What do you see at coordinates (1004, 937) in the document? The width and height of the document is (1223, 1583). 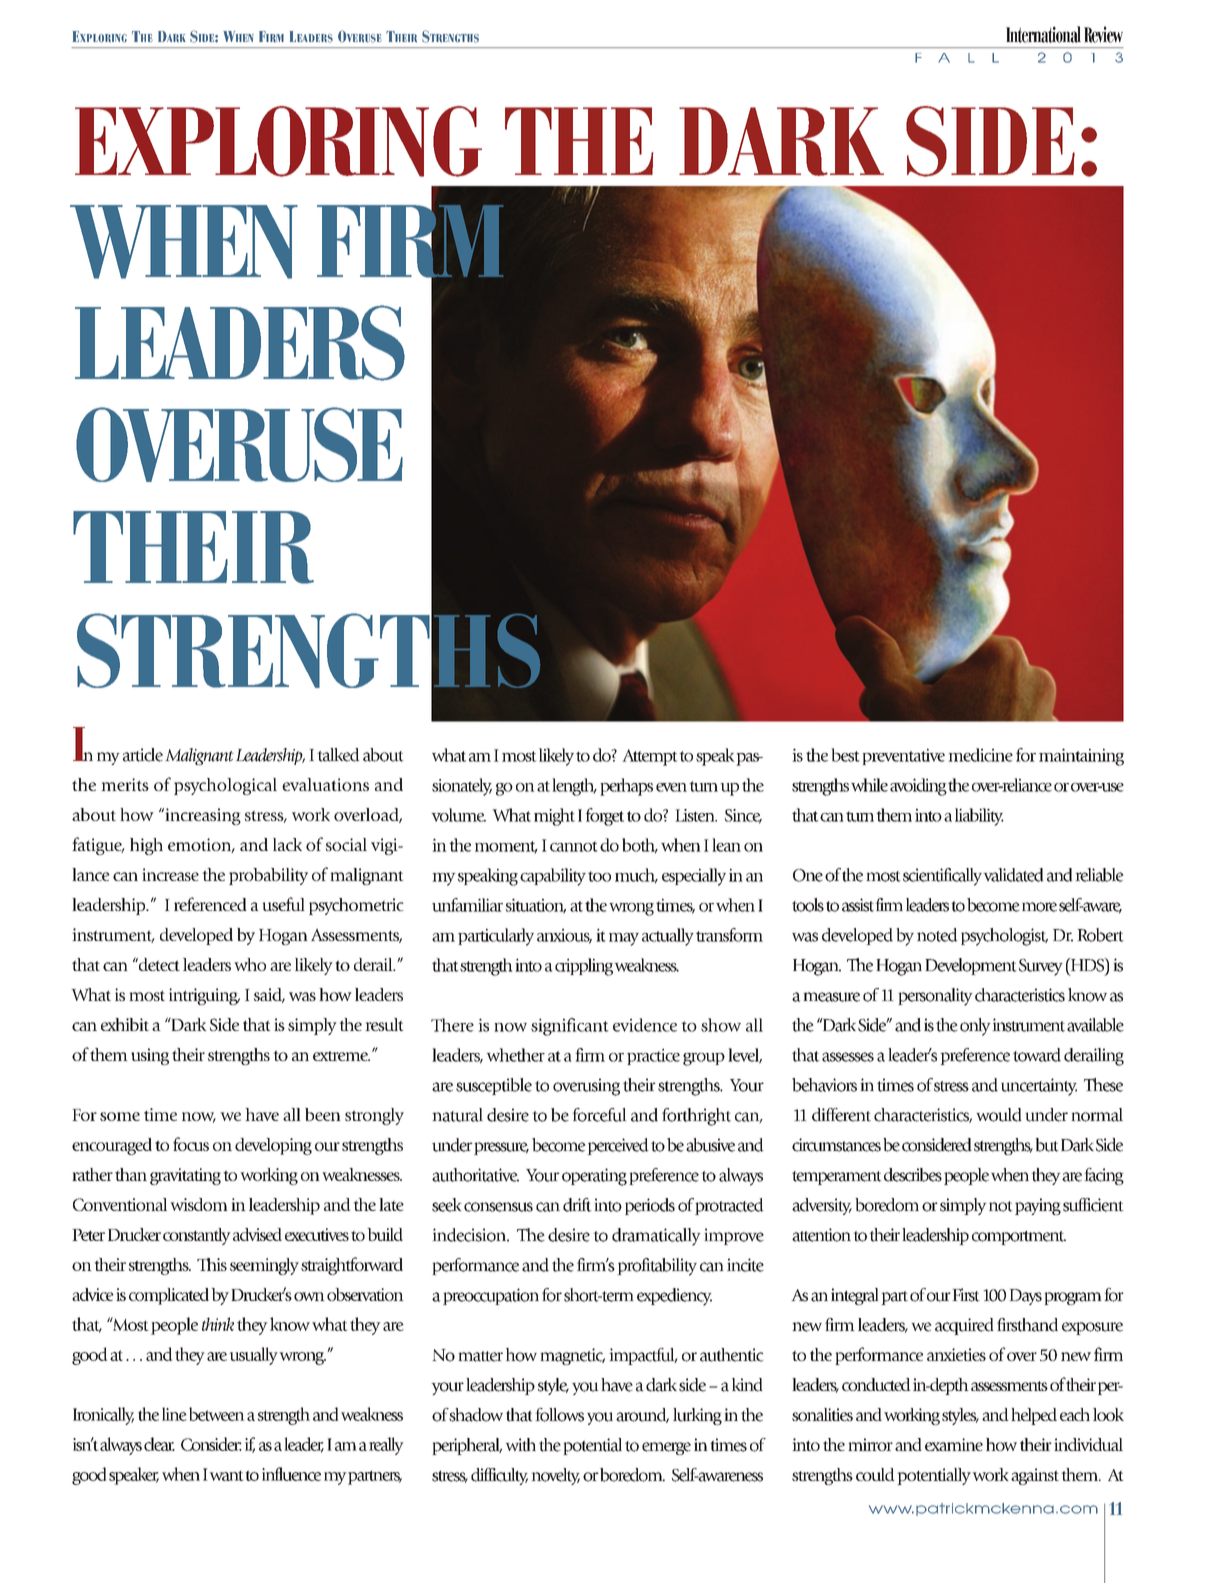 I see `psychologist` at bounding box center [1004, 937].
